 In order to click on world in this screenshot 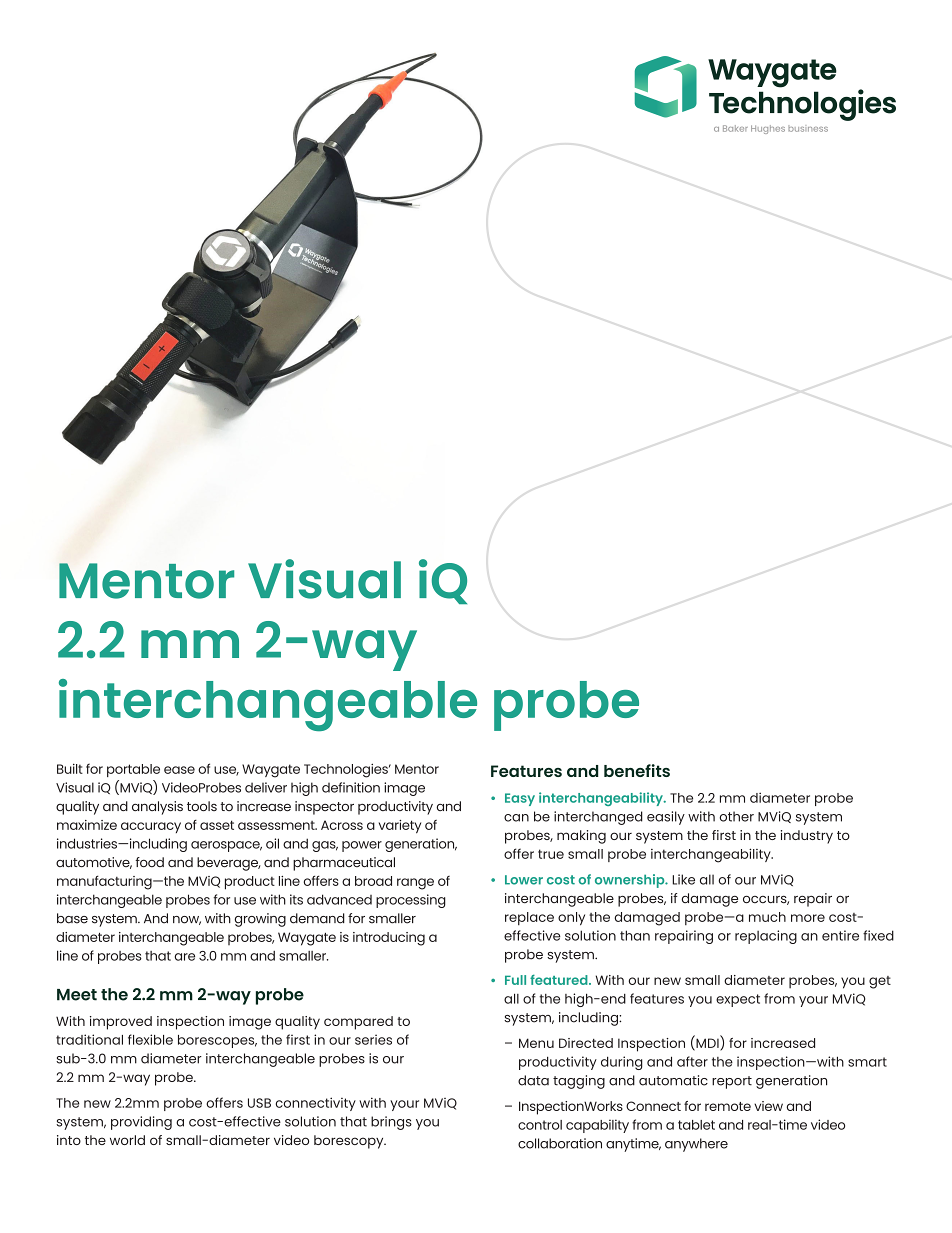, I will do `click(127, 1140)`.
